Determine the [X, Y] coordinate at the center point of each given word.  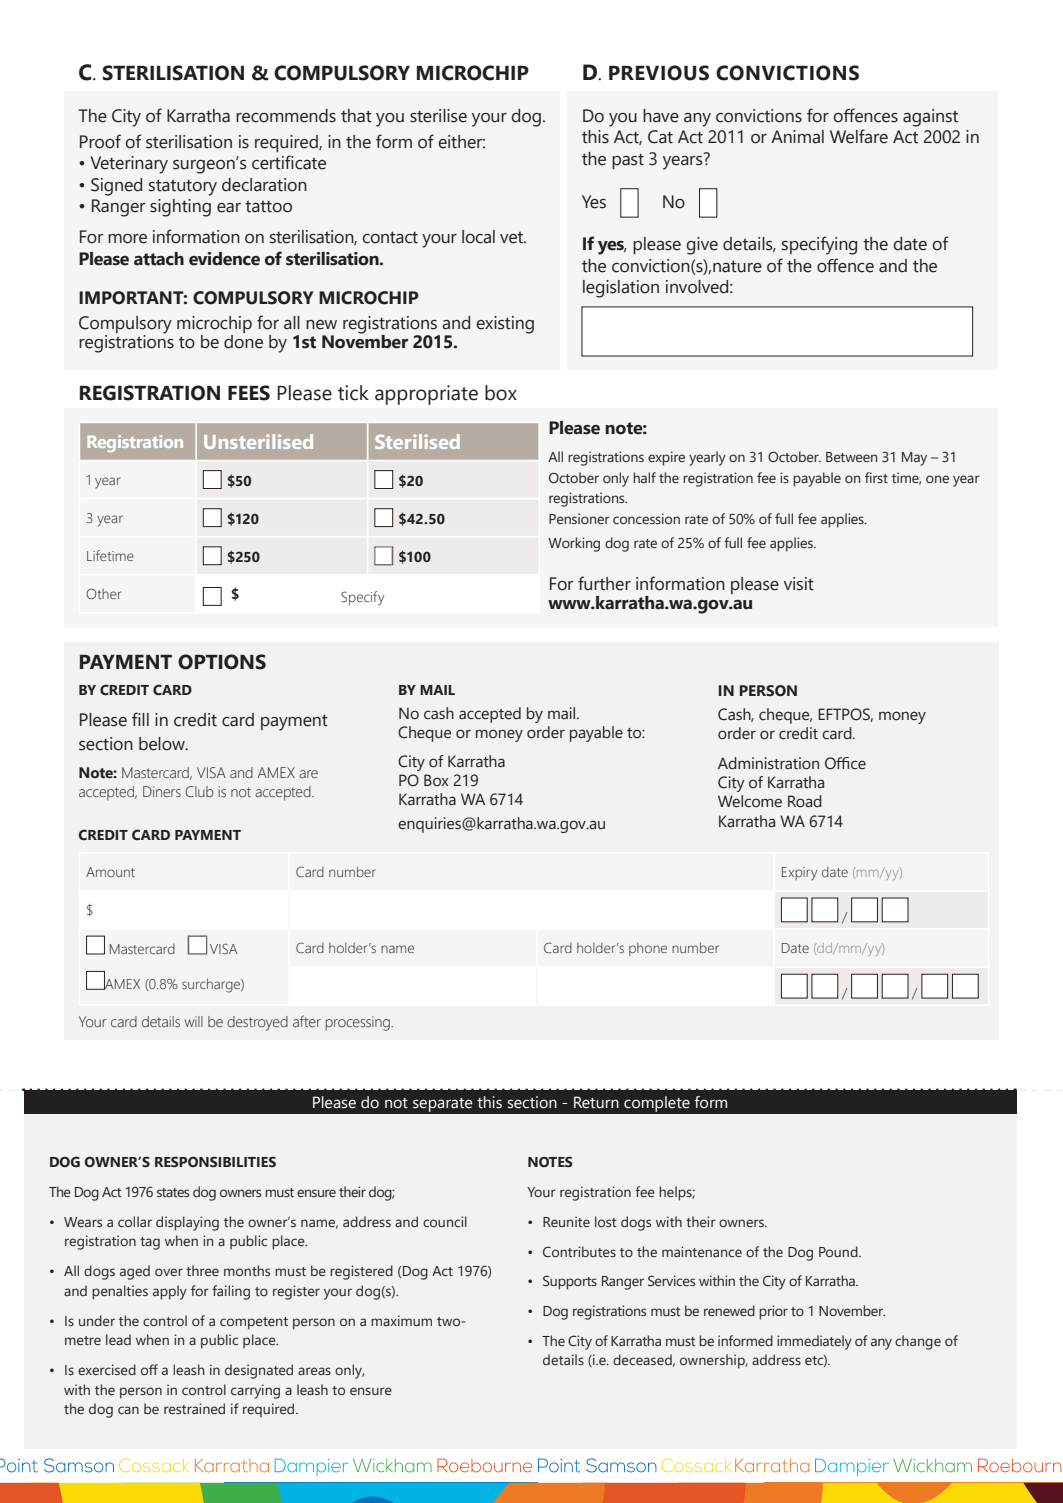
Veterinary [129, 165]
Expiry [799, 874]
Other [103, 593]
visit [799, 584]
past [628, 161]
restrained [194, 1408]
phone [648, 949]
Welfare [859, 136]
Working [574, 544]
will [194, 1021]
